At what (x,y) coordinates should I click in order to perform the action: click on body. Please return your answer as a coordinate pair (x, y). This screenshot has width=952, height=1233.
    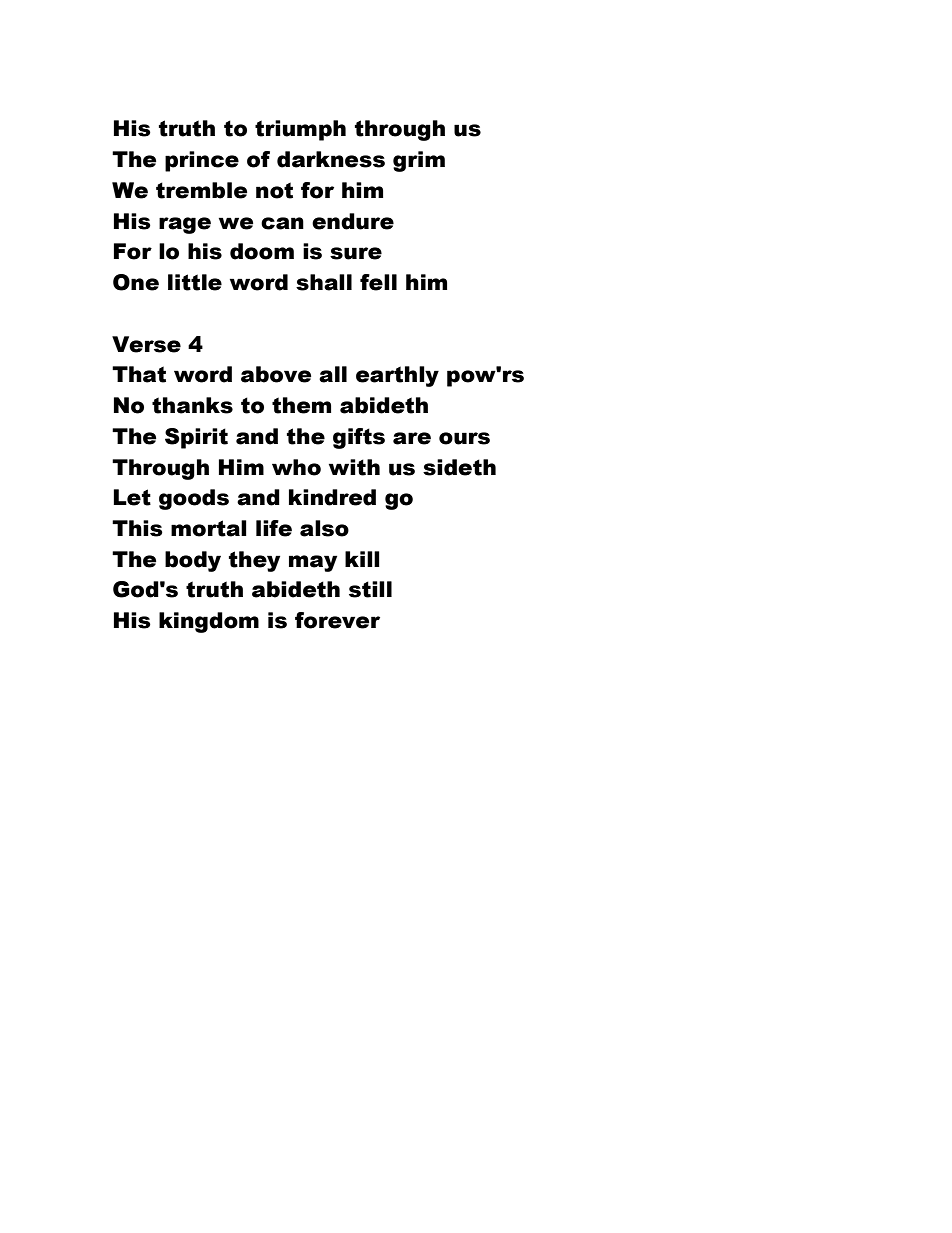
    Looking at the image, I should click on (193, 561).
